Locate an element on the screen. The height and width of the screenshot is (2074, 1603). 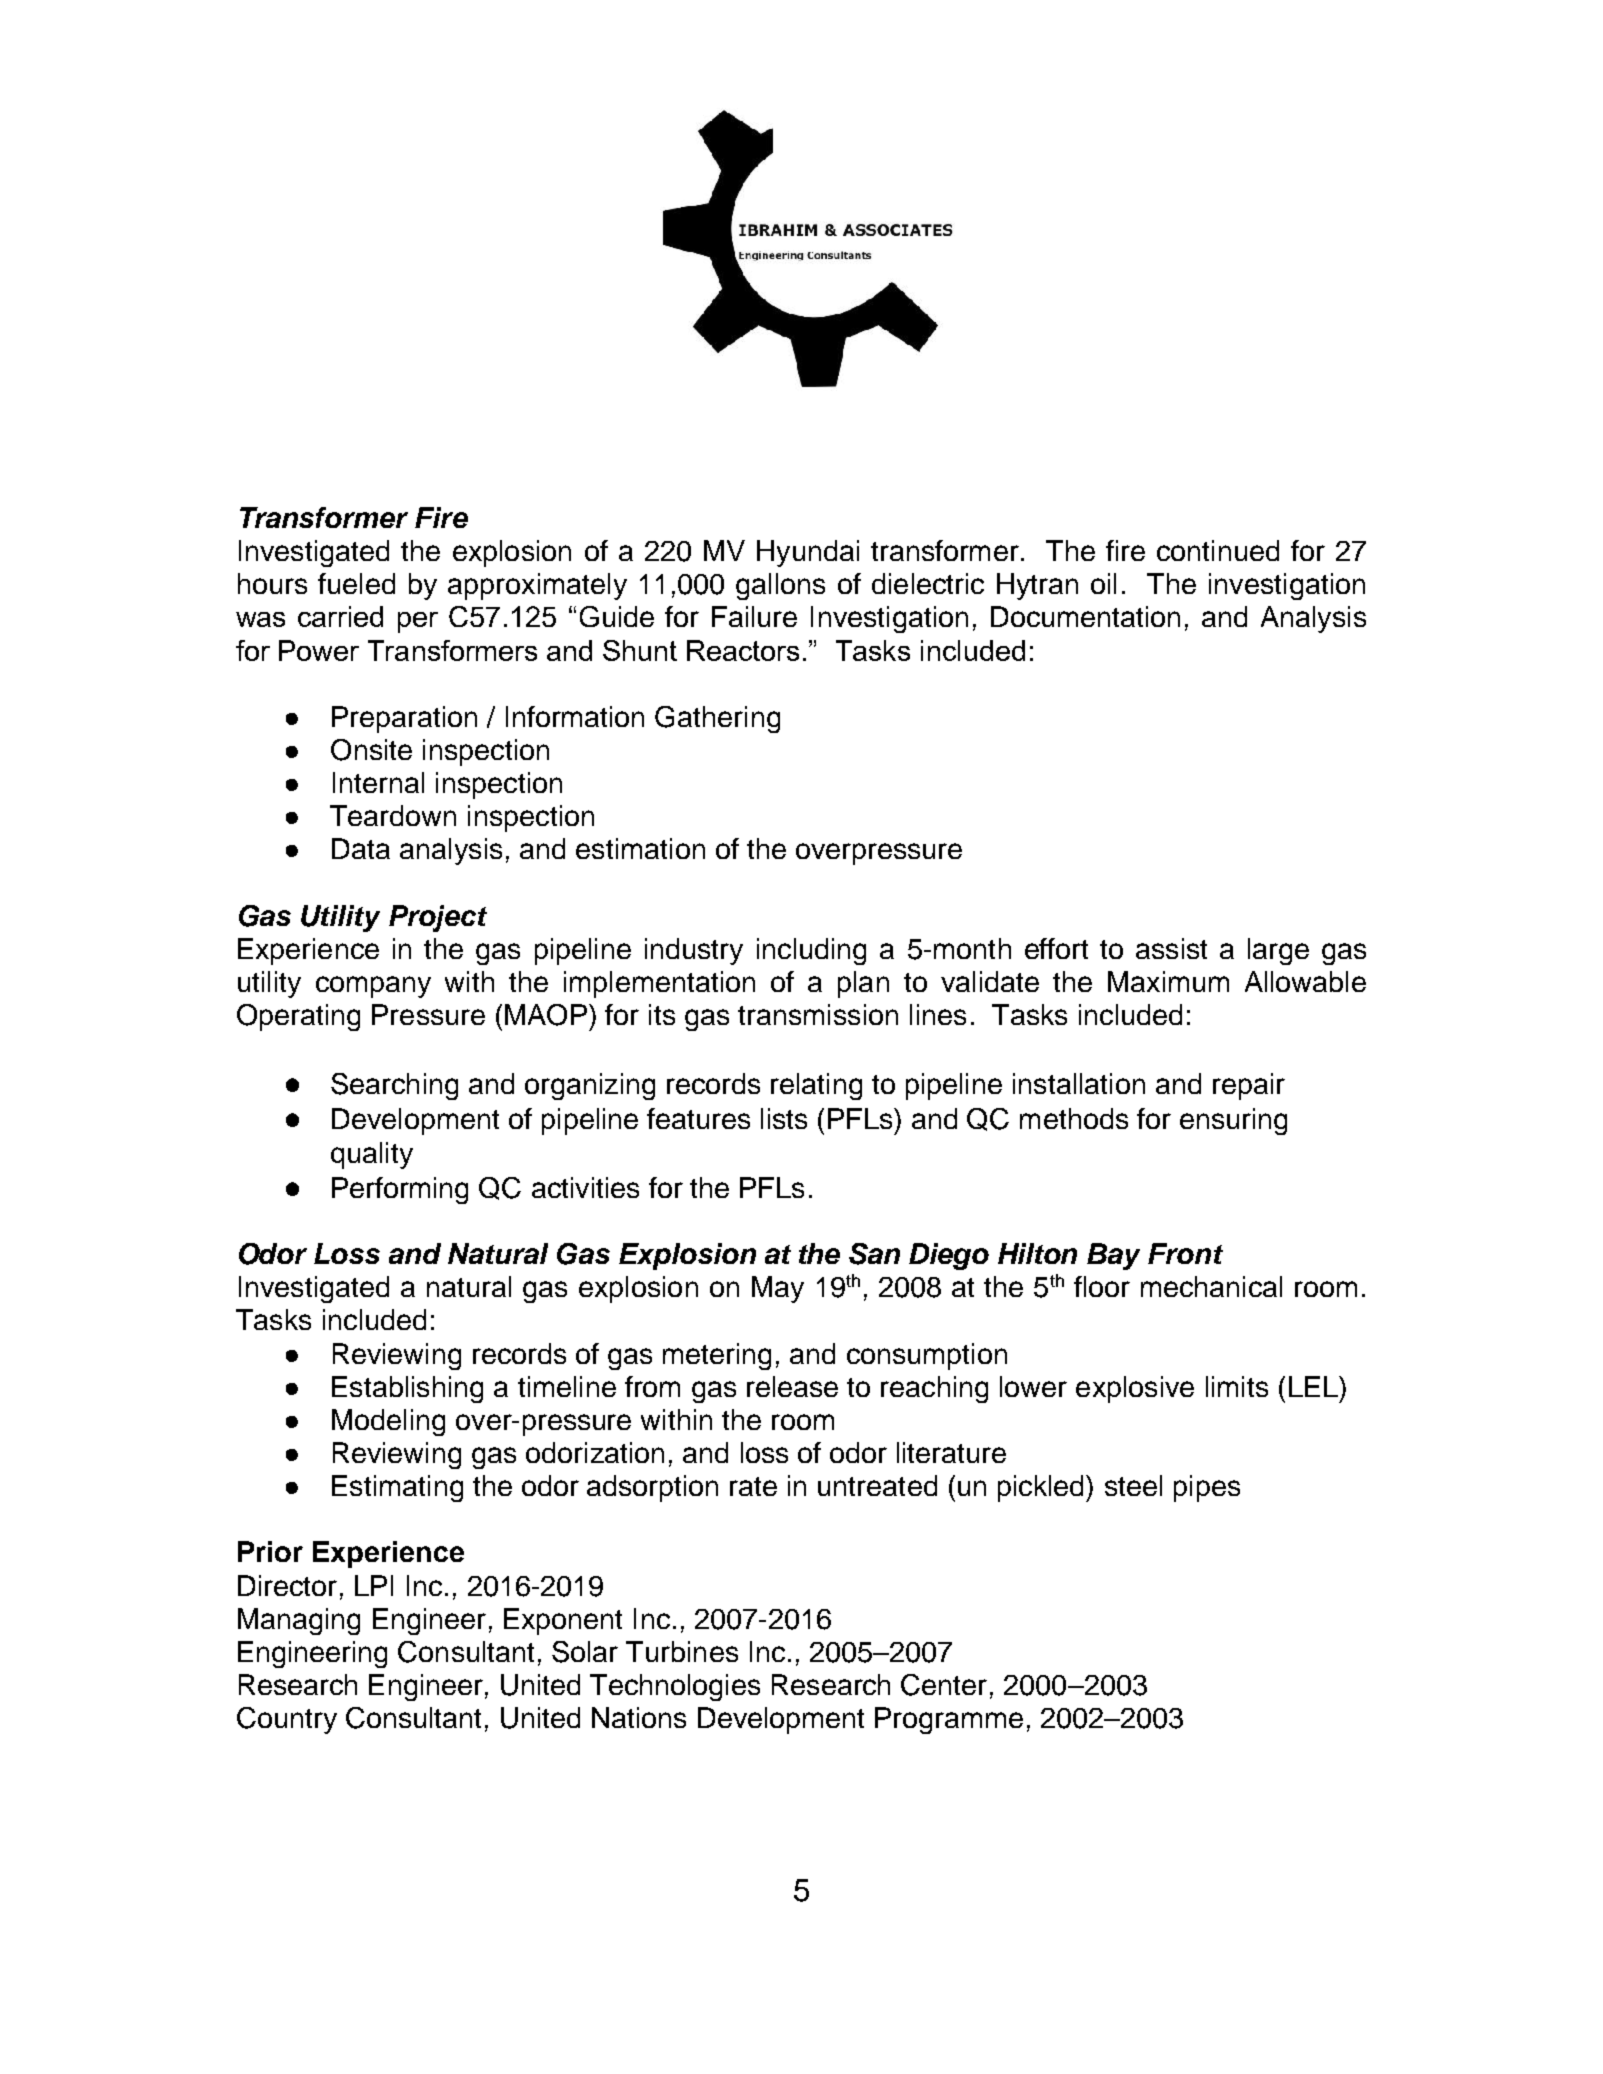
Center is located at coordinates (944, 1685).
